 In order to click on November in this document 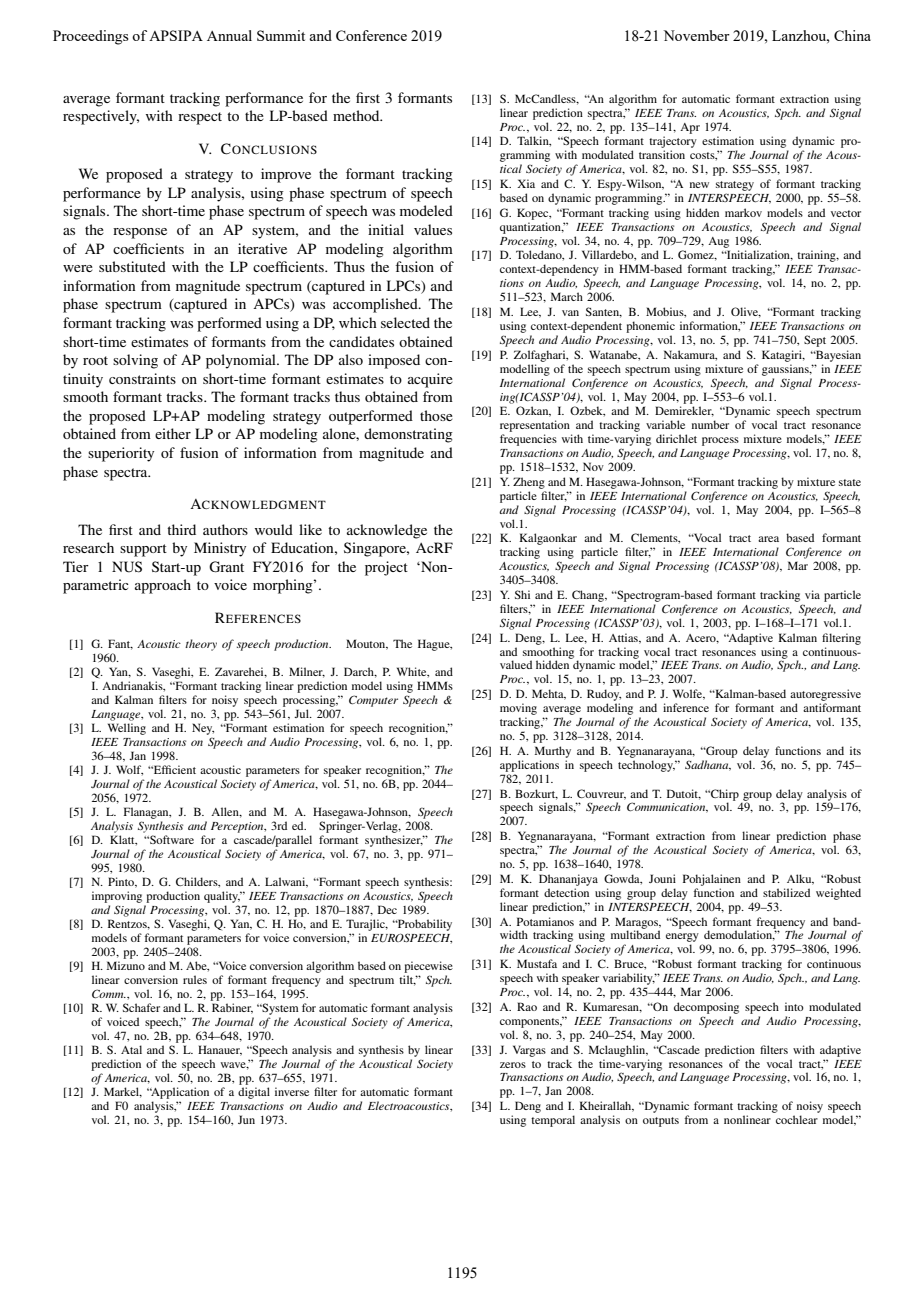, I will do `click(696, 35)`.
